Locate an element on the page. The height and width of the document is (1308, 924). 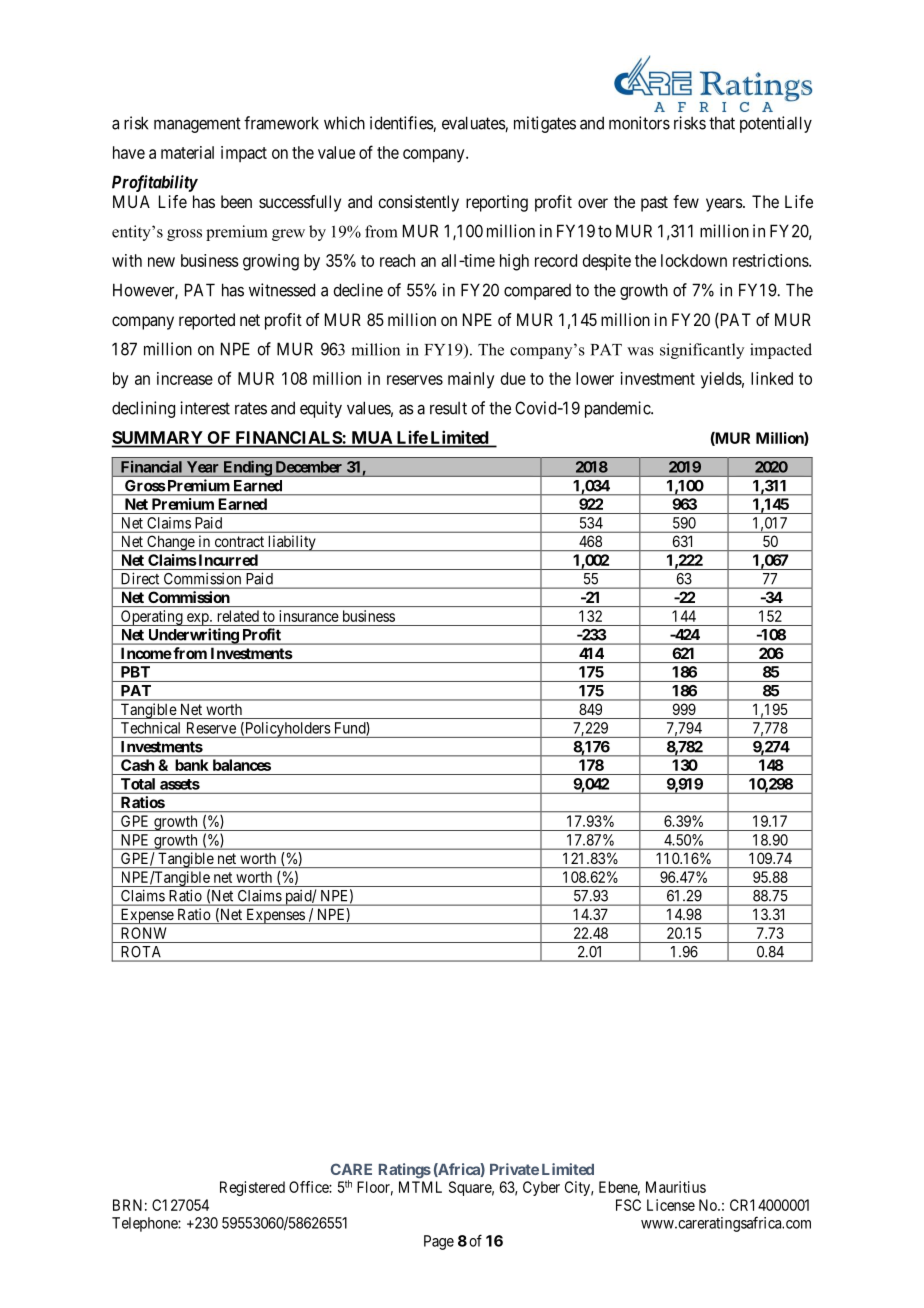
contract is located at coordinates (239, 541).
